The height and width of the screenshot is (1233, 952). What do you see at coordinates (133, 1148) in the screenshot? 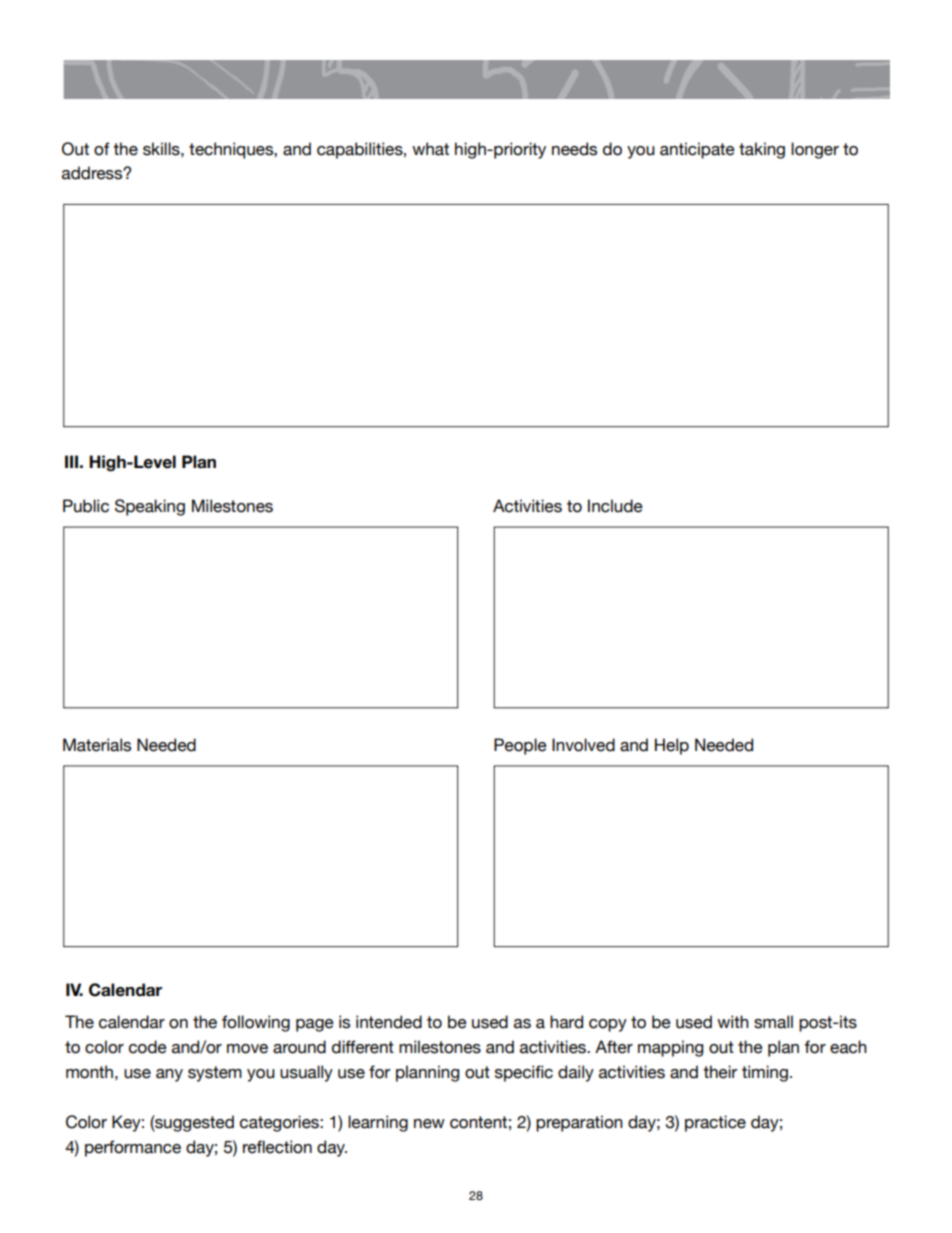
I see `performance` at bounding box center [133, 1148].
